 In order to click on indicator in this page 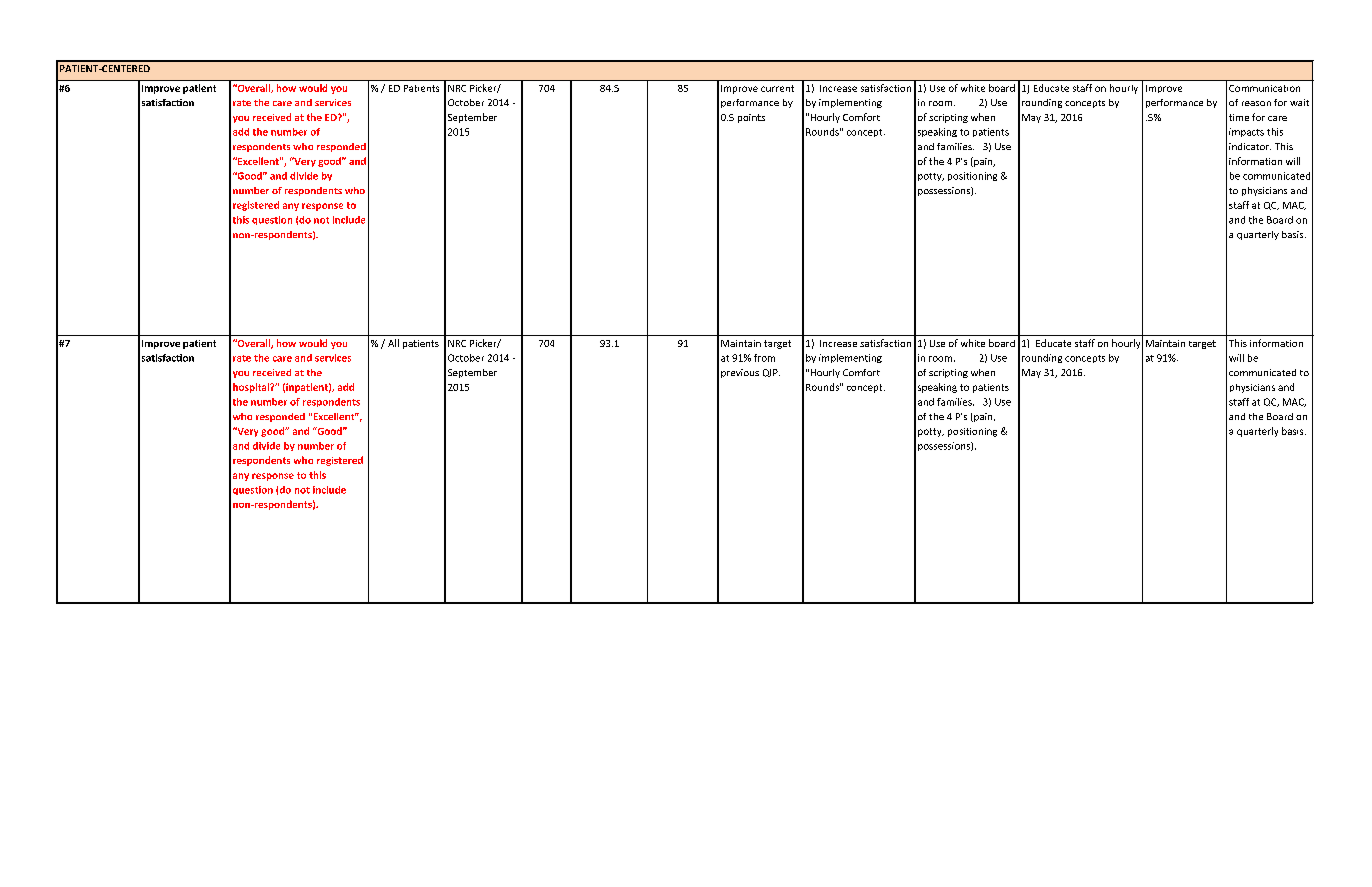, I will do `click(1250, 146)`.
